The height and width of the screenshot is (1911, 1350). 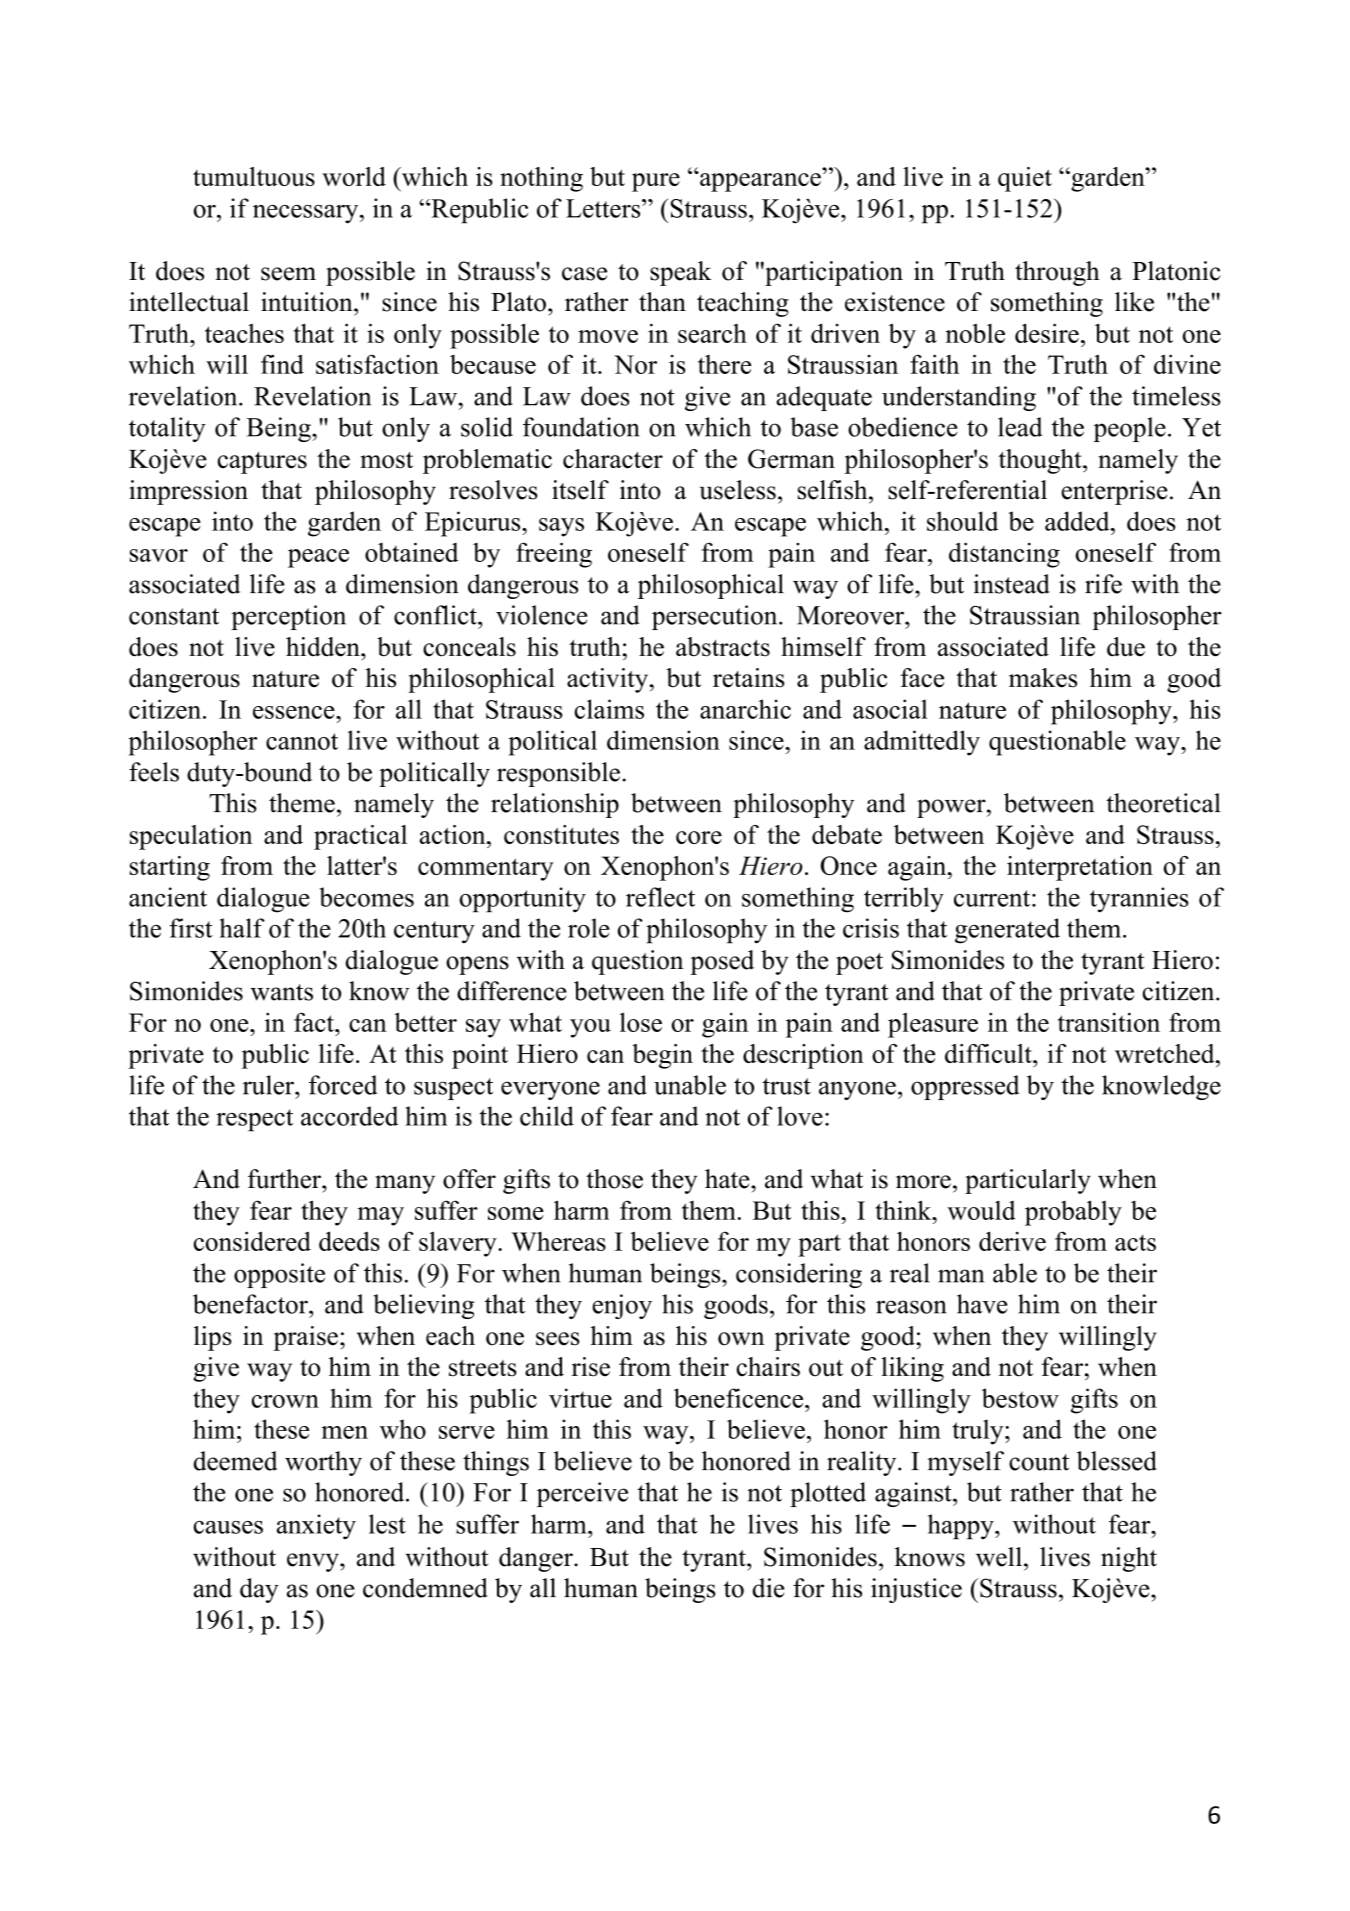 I want to click on quiet, so click(x=1025, y=179).
